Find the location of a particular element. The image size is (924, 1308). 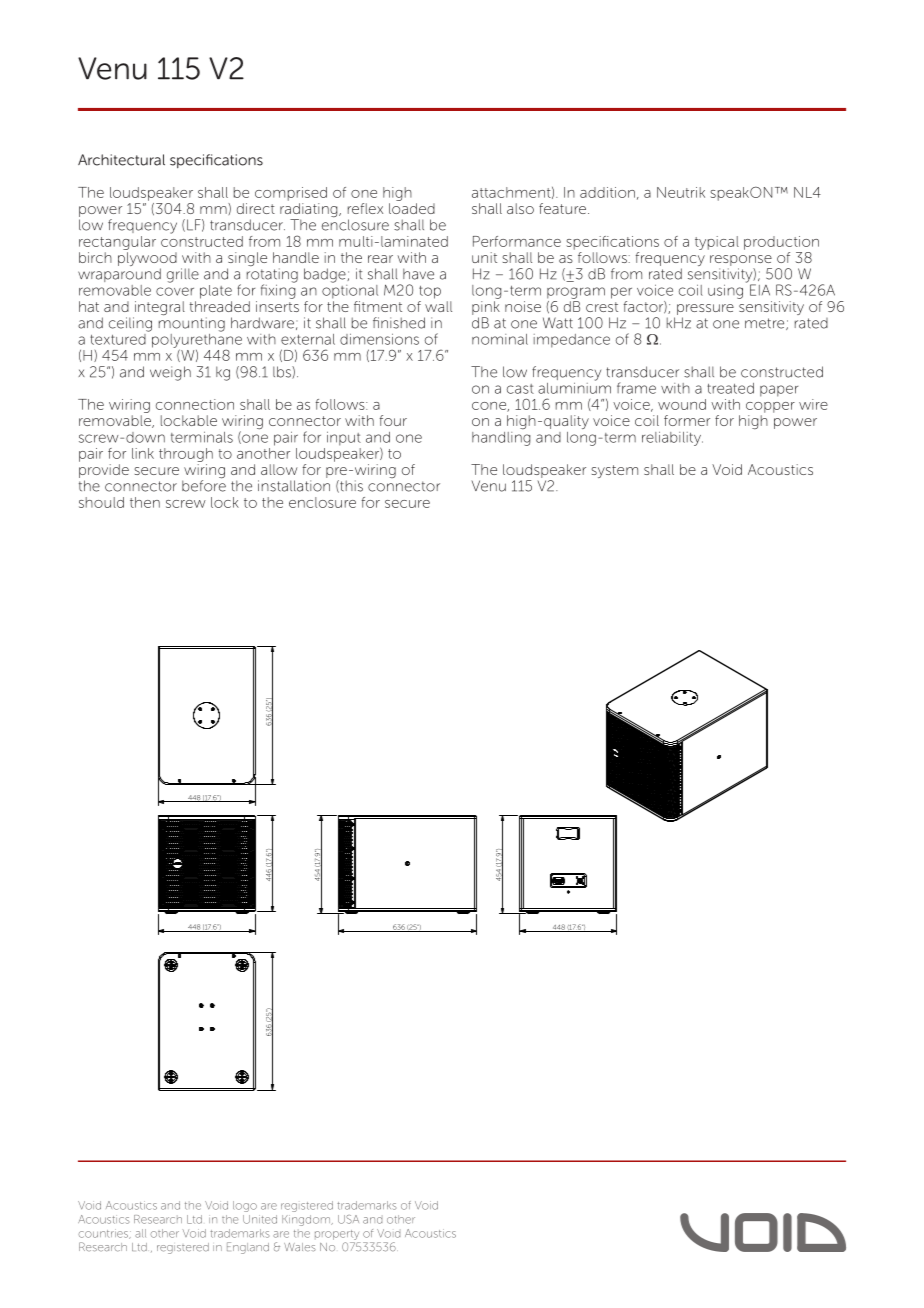

loaded is located at coordinates (412, 208).
